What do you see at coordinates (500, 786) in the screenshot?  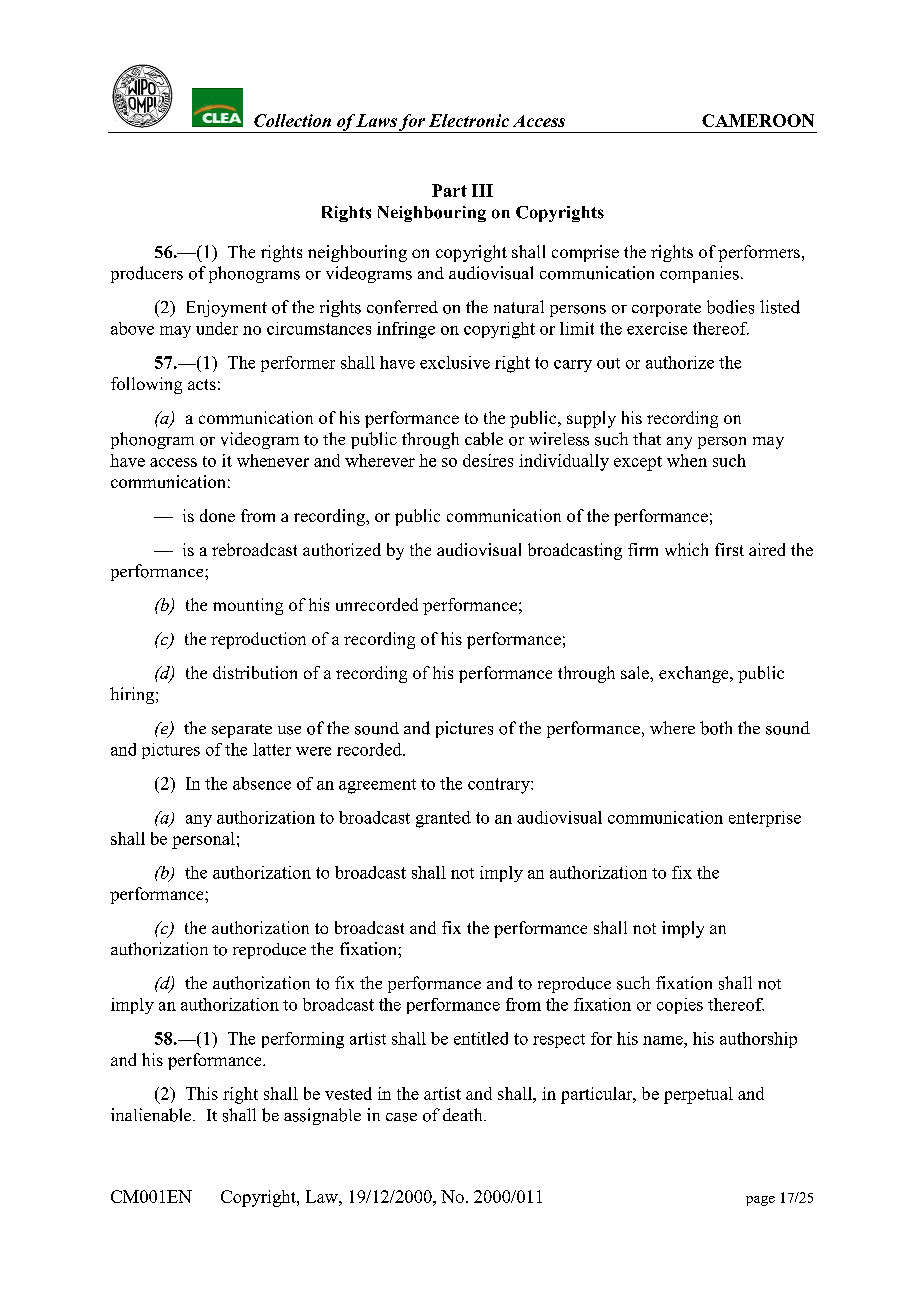 I see `contrary` at bounding box center [500, 786].
